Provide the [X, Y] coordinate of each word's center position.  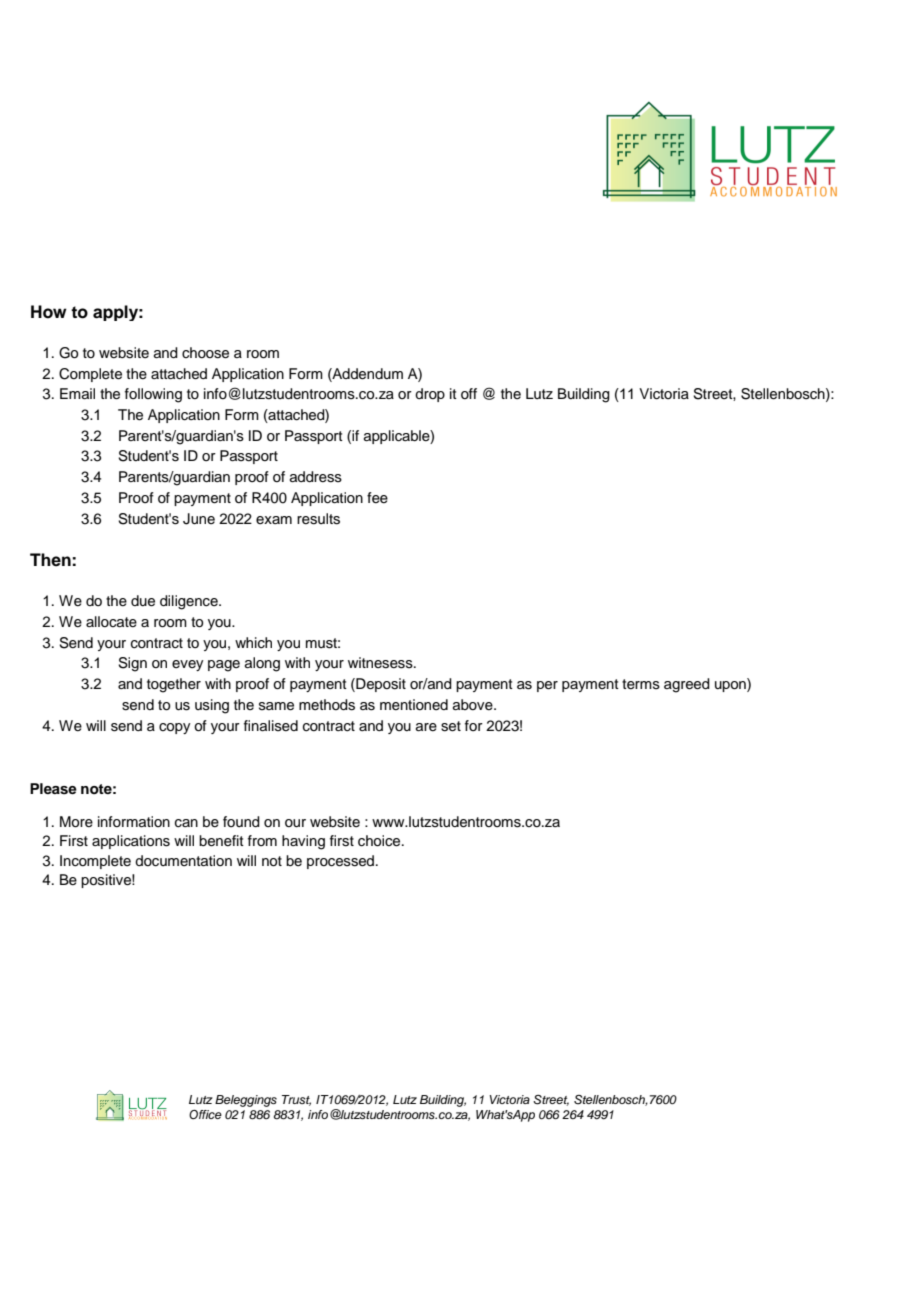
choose [205, 353]
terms [641, 684]
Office [205, 1114]
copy [175, 728]
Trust [296, 1100]
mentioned [414, 705]
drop [430, 395]
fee [377, 498]
